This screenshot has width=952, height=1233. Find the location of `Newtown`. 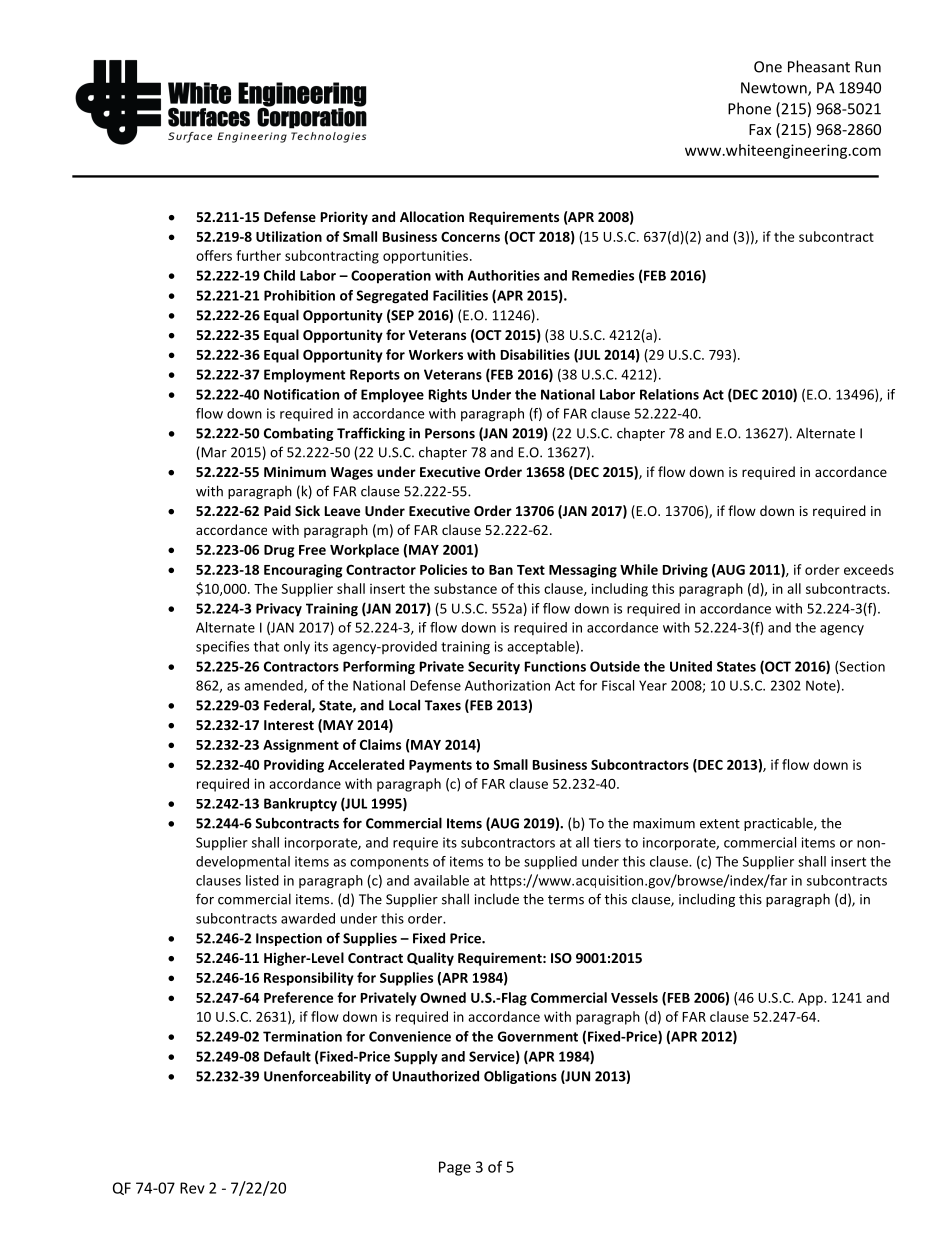

Newtown is located at coordinates (775, 89).
